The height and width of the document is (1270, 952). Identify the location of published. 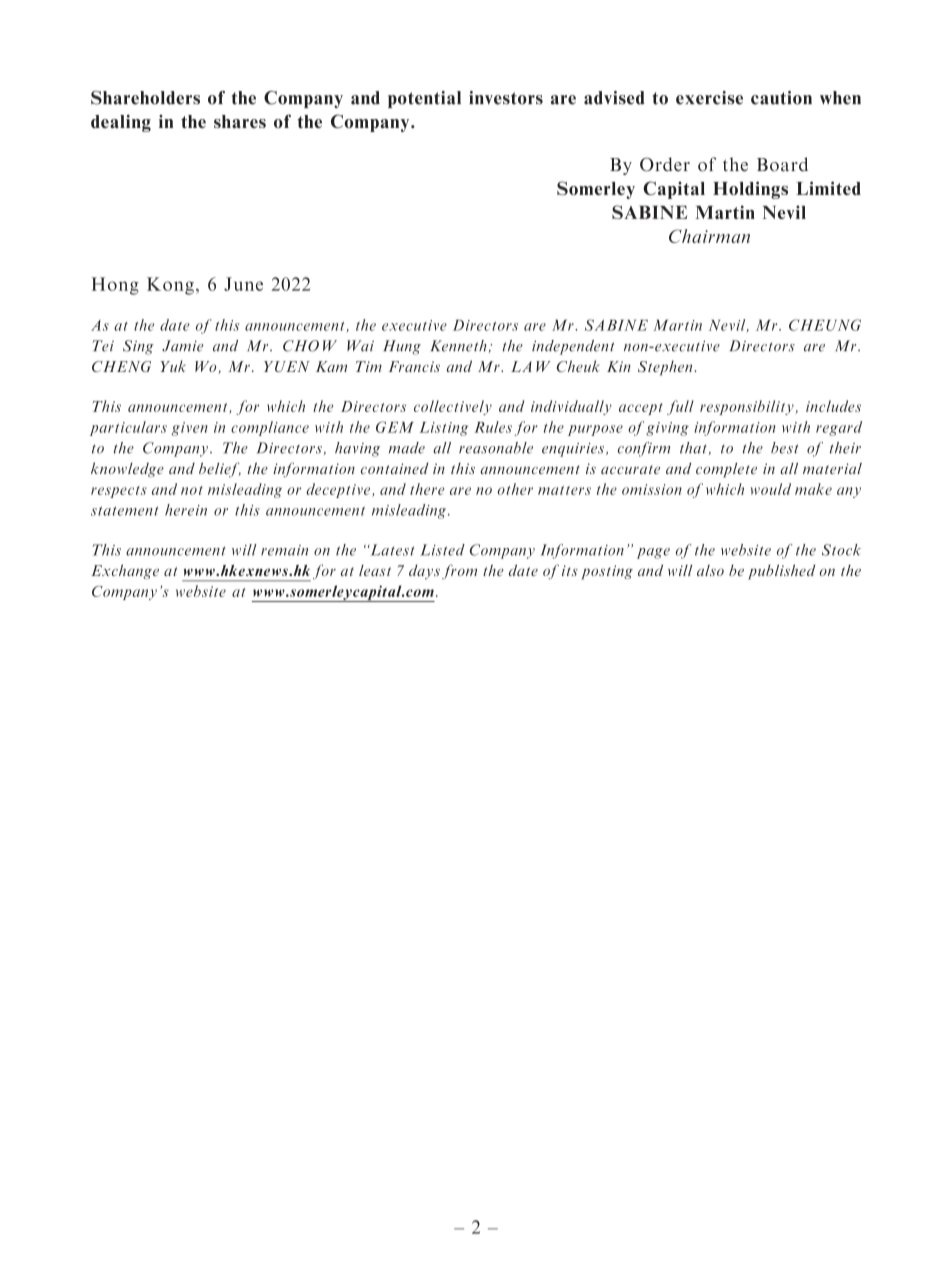
(781, 572).
